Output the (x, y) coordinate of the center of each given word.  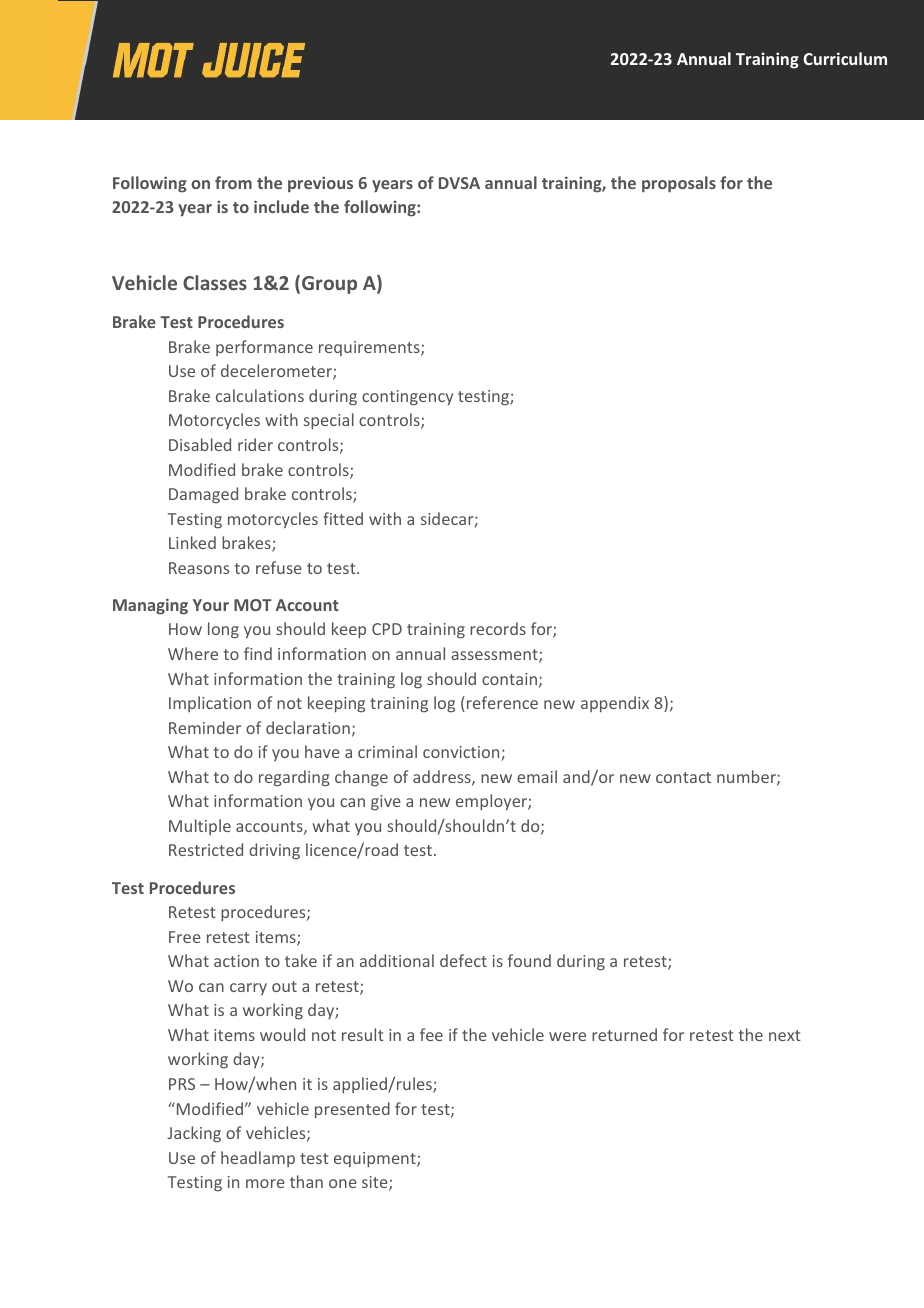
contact (683, 777)
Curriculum (845, 58)
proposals (679, 184)
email (537, 776)
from (233, 182)
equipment (376, 1160)
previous (320, 184)
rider (255, 444)
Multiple (200, 827)
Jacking (194, 1134)
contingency (407, 398)
